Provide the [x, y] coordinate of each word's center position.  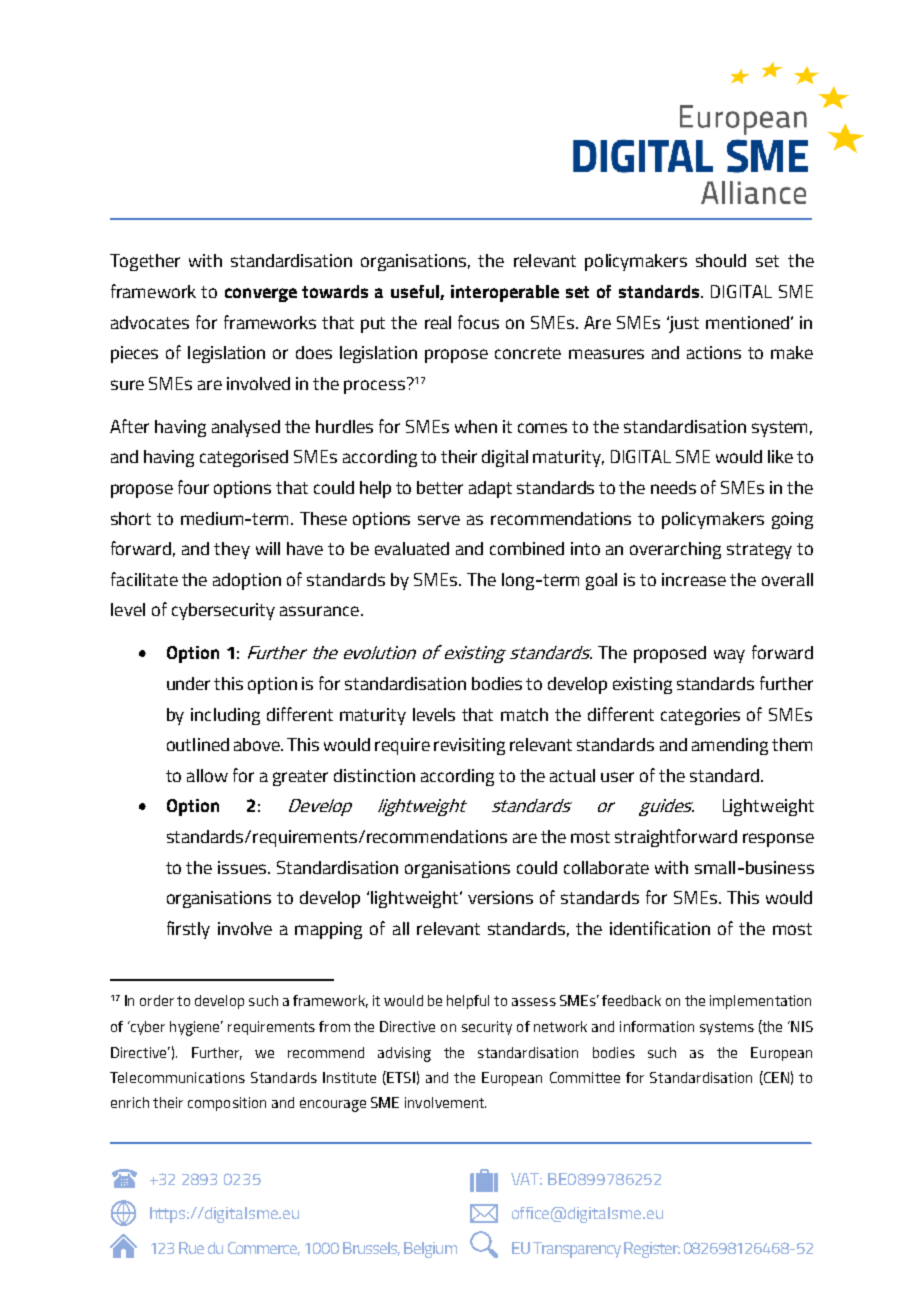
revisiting [469, 746]
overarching [675, 550]
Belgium [430, 1250]
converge [261, 295]
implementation [760, 1002]
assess [534, 1002]
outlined [198, 744]
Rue [191, 1248]
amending [730, 746]
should [721, 260]
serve [439, 520]
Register [652, 1250]
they [232, 550]
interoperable [505, 293]
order [157, 1000]
